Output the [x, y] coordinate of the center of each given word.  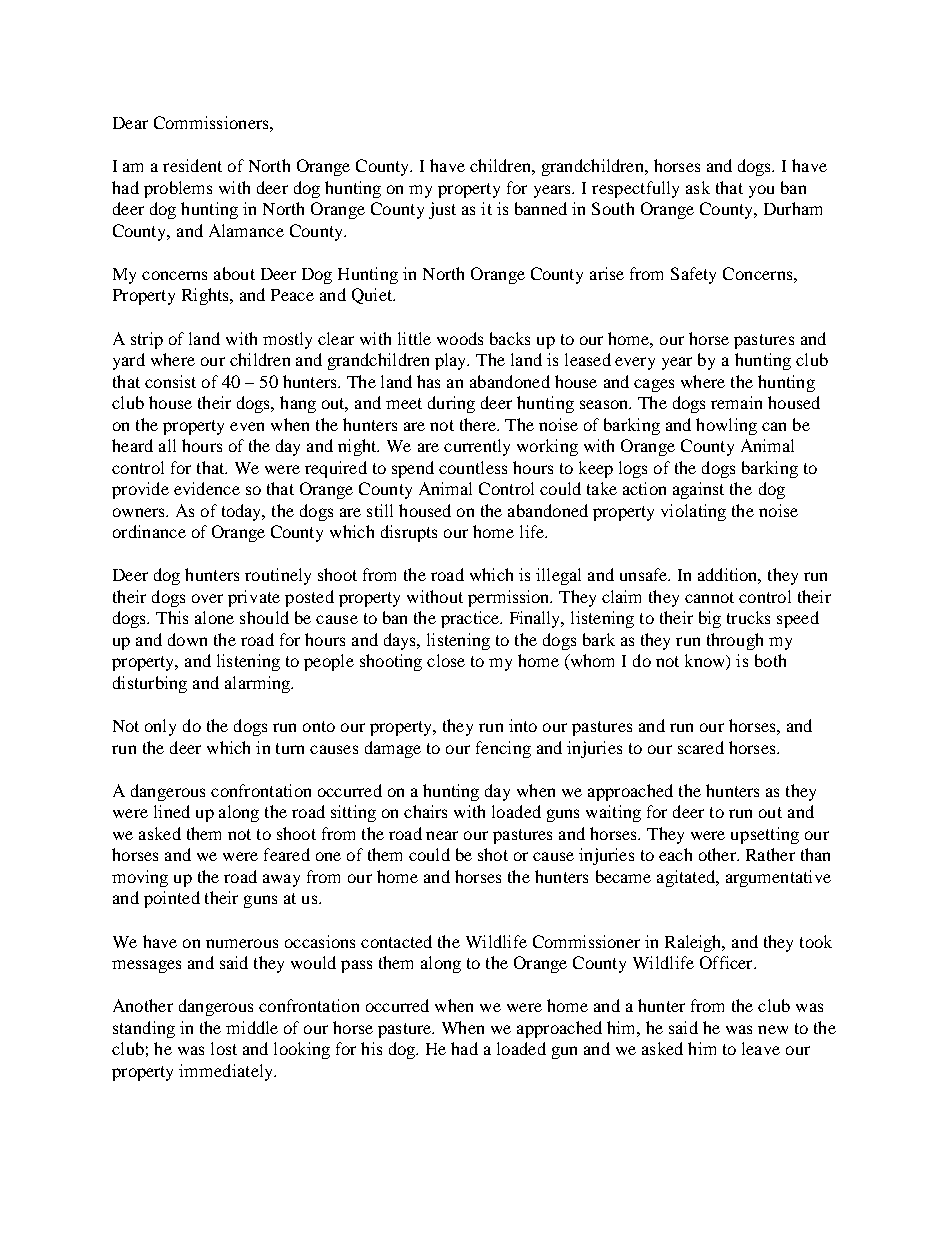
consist [170, 381]
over [207, 598]
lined [172, 811]
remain [736, 402]
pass [356, 966]
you [761, 191]
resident [192, 165]
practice [471, 619]
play [452, 361]
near [442, 835]
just [442, 210]
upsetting [765, 835]
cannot [709, 597]
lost [224, 1048]
